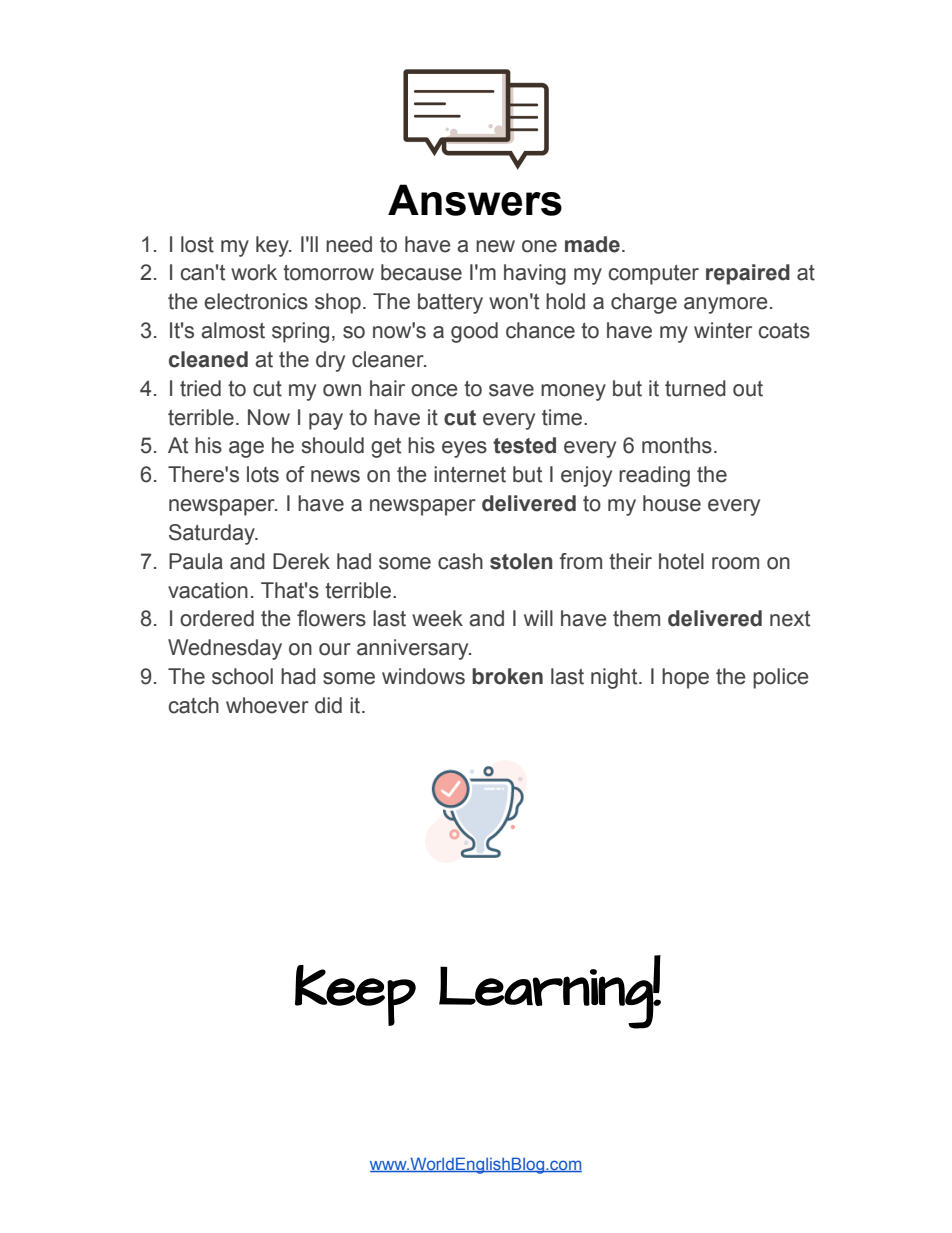 The width and height of the document is (952, 1233). I want to click on Keep, so click(355, 995).
